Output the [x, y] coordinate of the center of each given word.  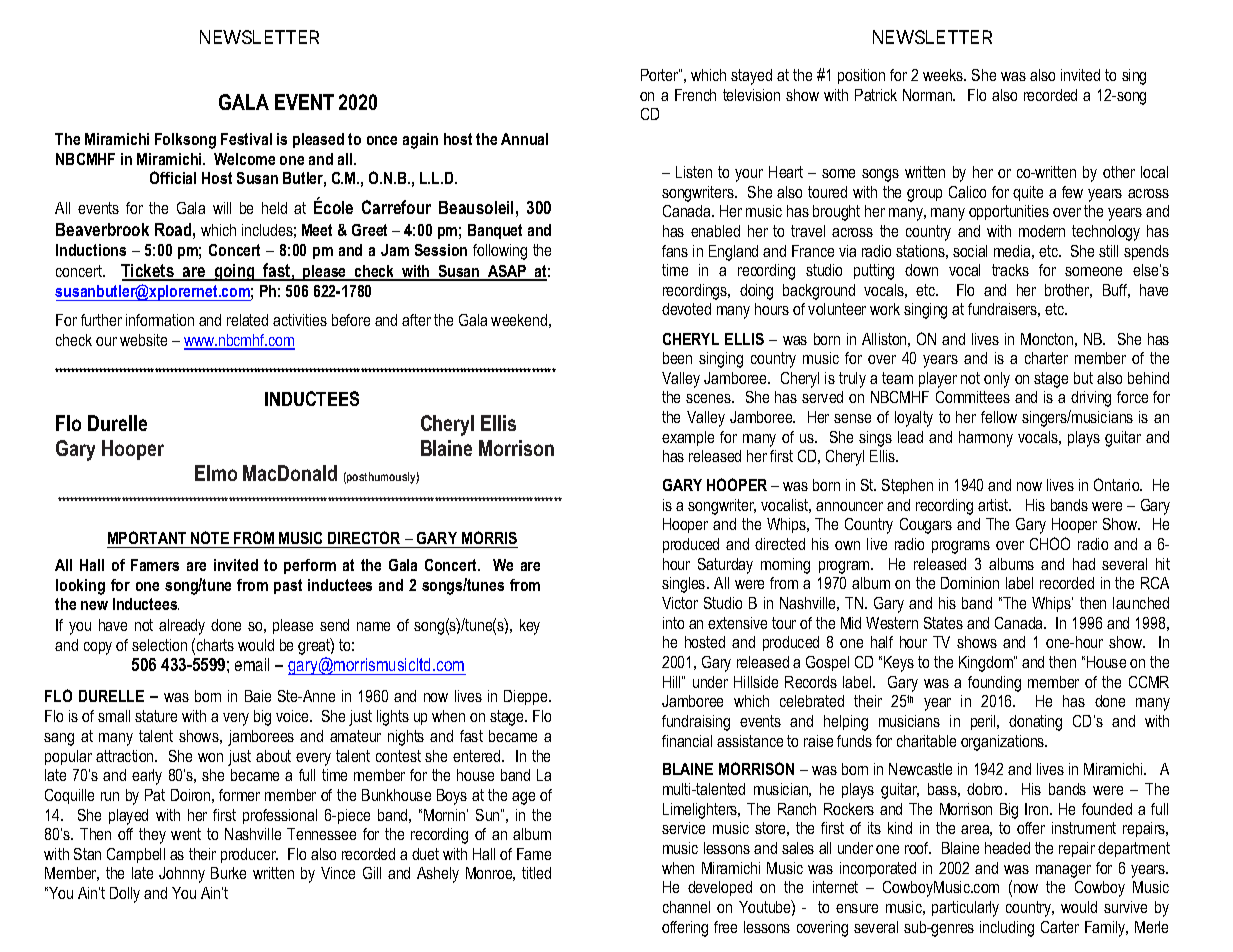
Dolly [125, 895]
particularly [965, 909]
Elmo [216, 473]
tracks [1010, 270]
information [160, 320]
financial [687, 741]
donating [1035, 723]
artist [994, 505]
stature [156, 716]
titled [536, 873]
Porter [660, 75]
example [688, 438]
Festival [246, 139]
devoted [686, 309]
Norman [928, 95]
